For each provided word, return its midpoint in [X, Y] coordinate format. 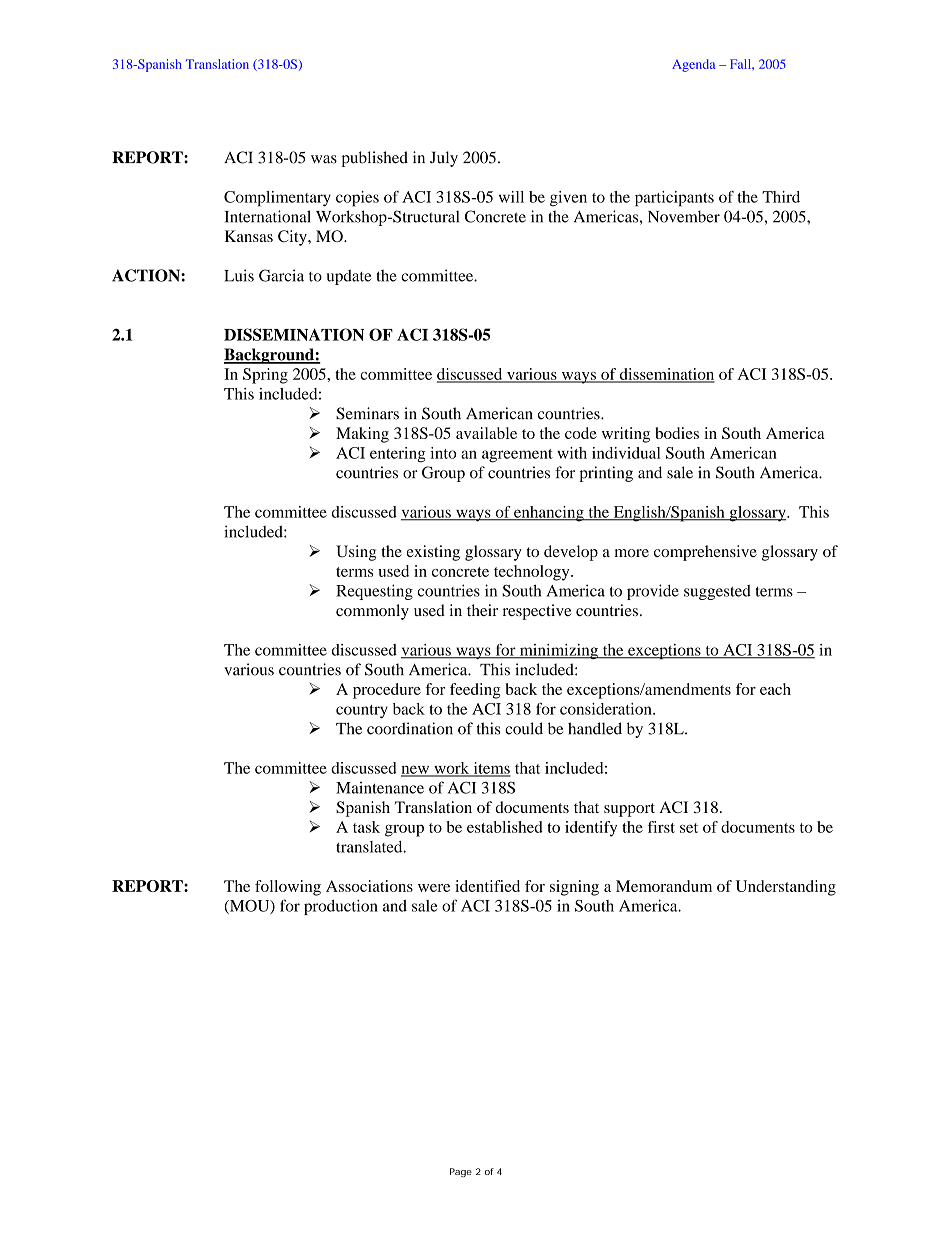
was [324, 159]
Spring [265, 376]
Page [461, 1172]
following [288, 888]
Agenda [693, 65]
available [486, 433]
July [444, 159]
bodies [677, 433]
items [491, 769]
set [689, 828]
